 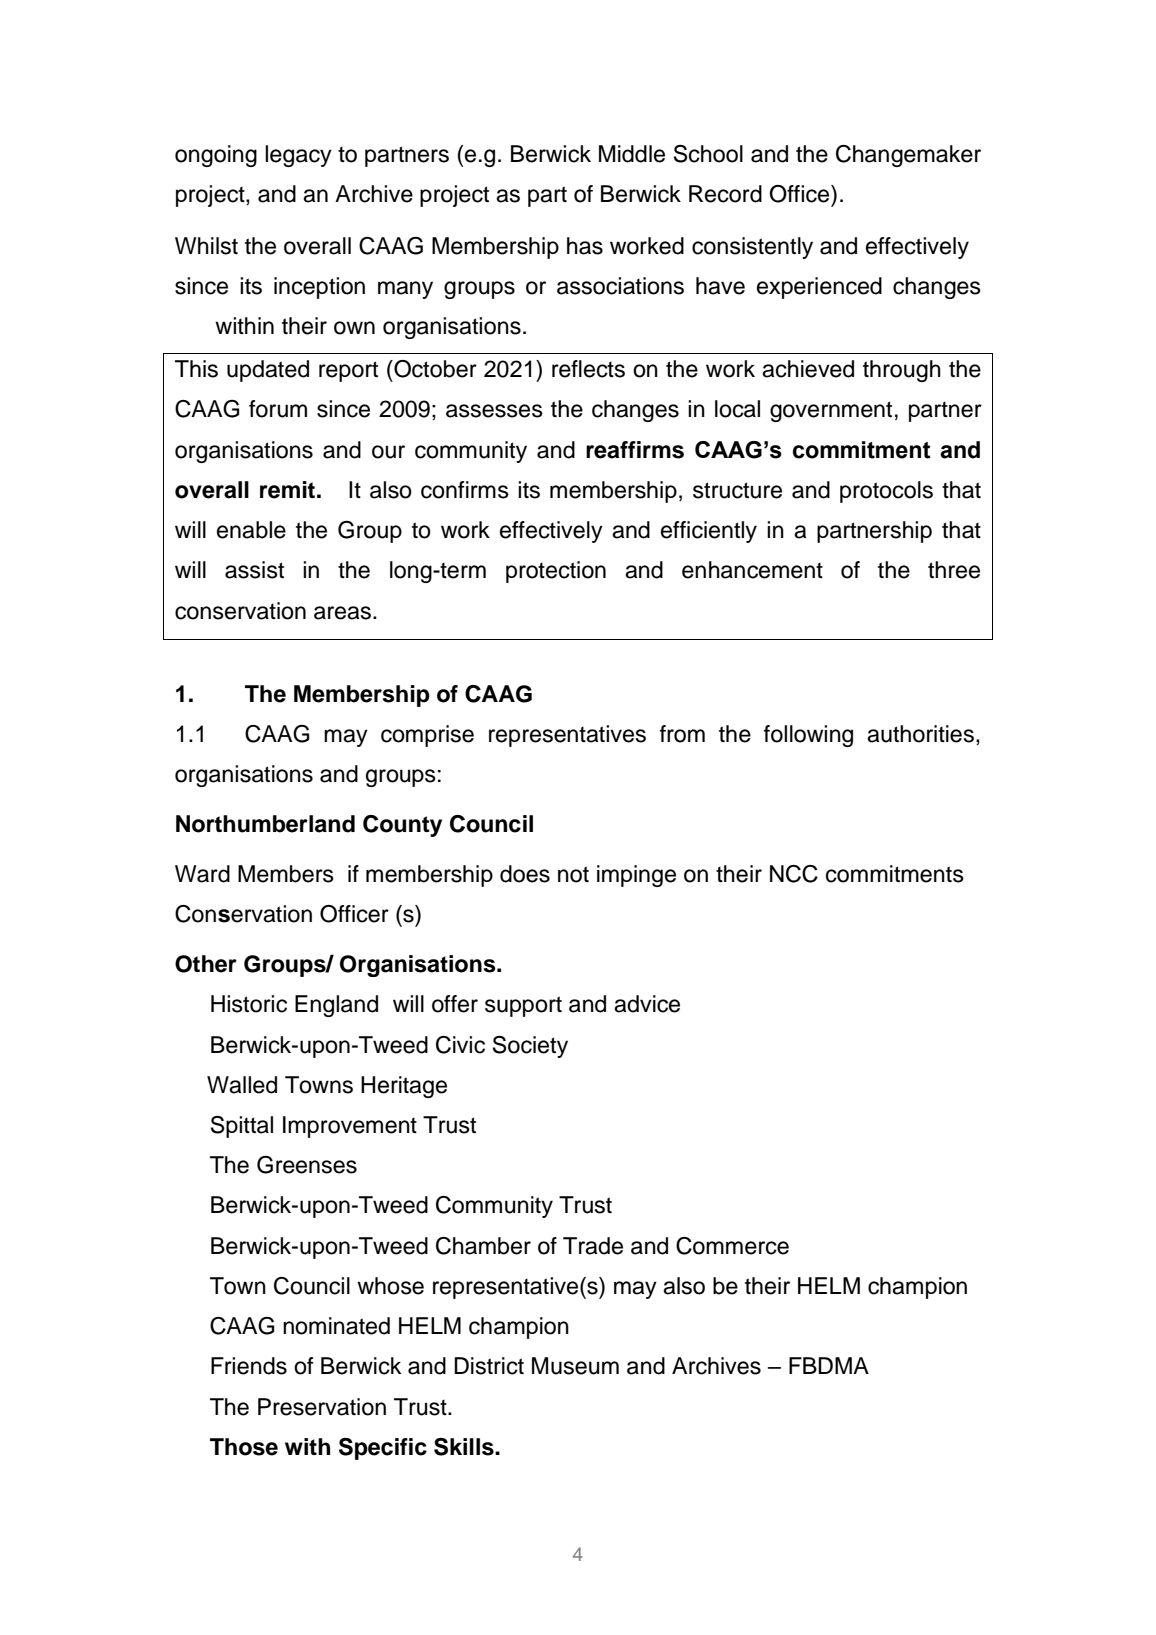 I want to click on following, so click(x=808, y=736).
